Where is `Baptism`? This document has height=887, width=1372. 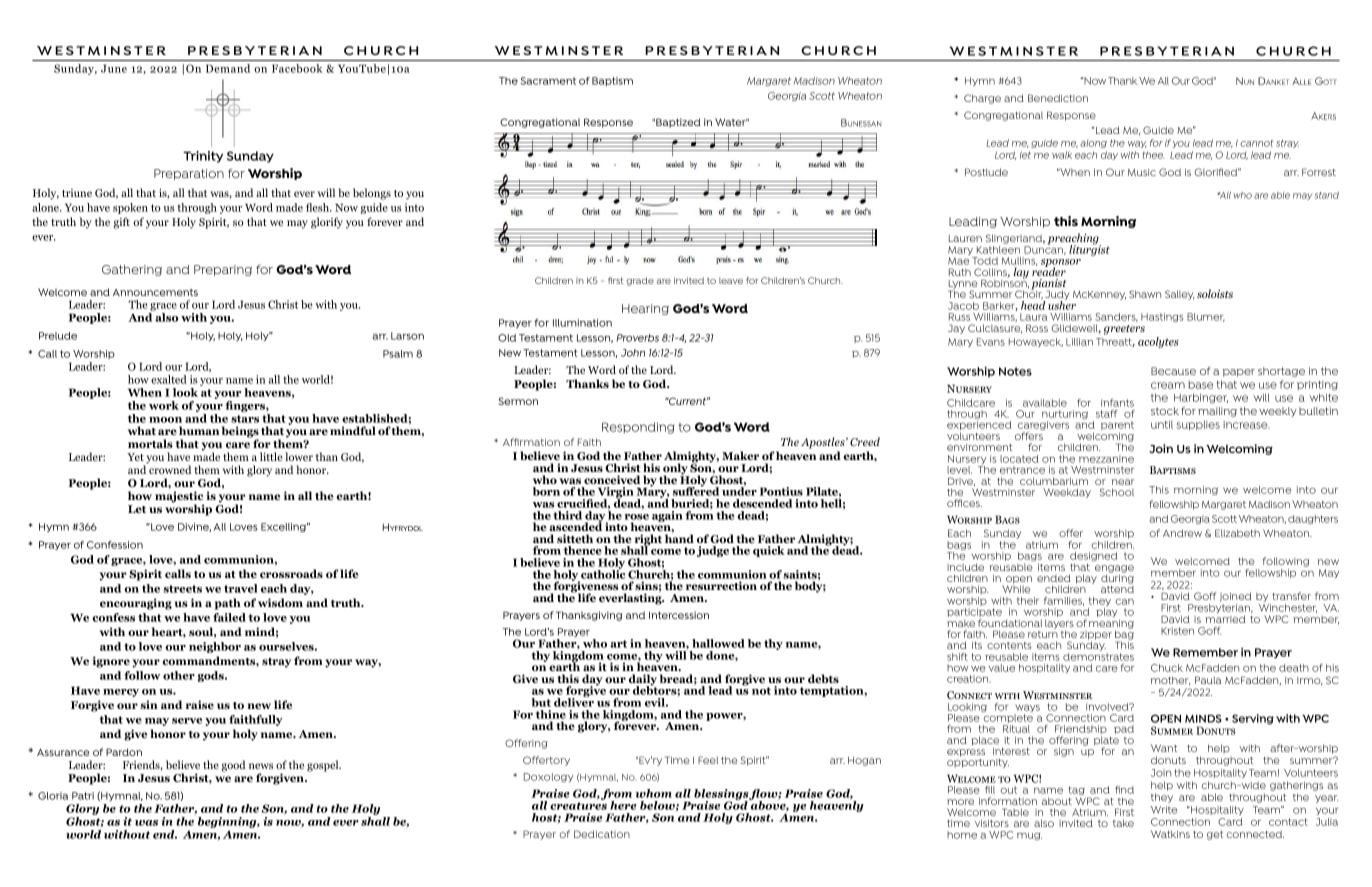
Baptism is located at coordinates (612, 81).
